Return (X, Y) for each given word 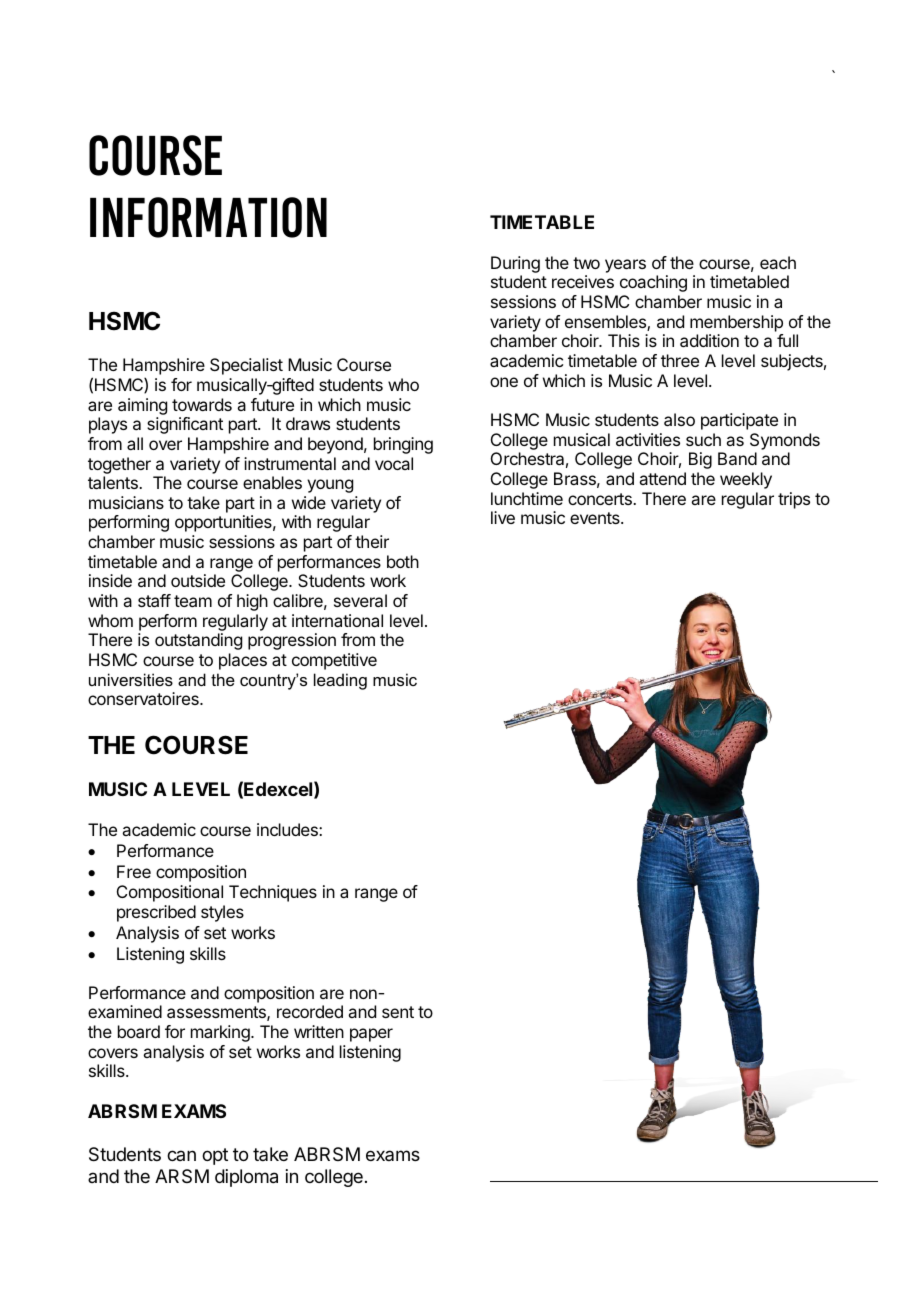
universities (131, 679)
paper (371, 1035)
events (596, 518)
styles (222, 913)
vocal (394, 463)
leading (340, 681)
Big (700, 460)
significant (185, 425)
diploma (246, 1178)
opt (215, 1156)
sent (398, 1012)
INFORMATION (208, 217)
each (778, 262)
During (515, 266)
